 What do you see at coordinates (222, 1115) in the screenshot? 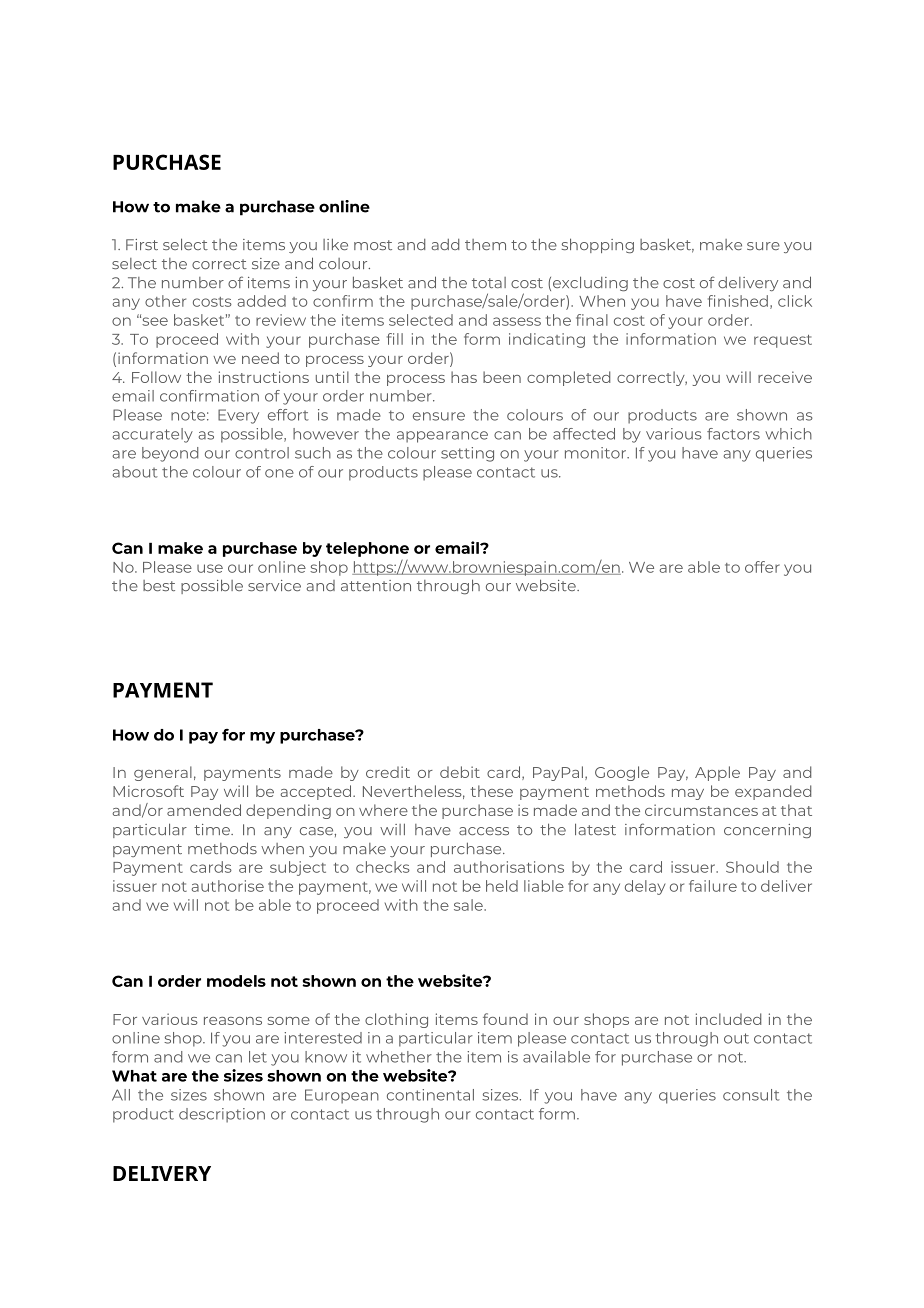
I see `description` at bounding box center [222, 1115].
